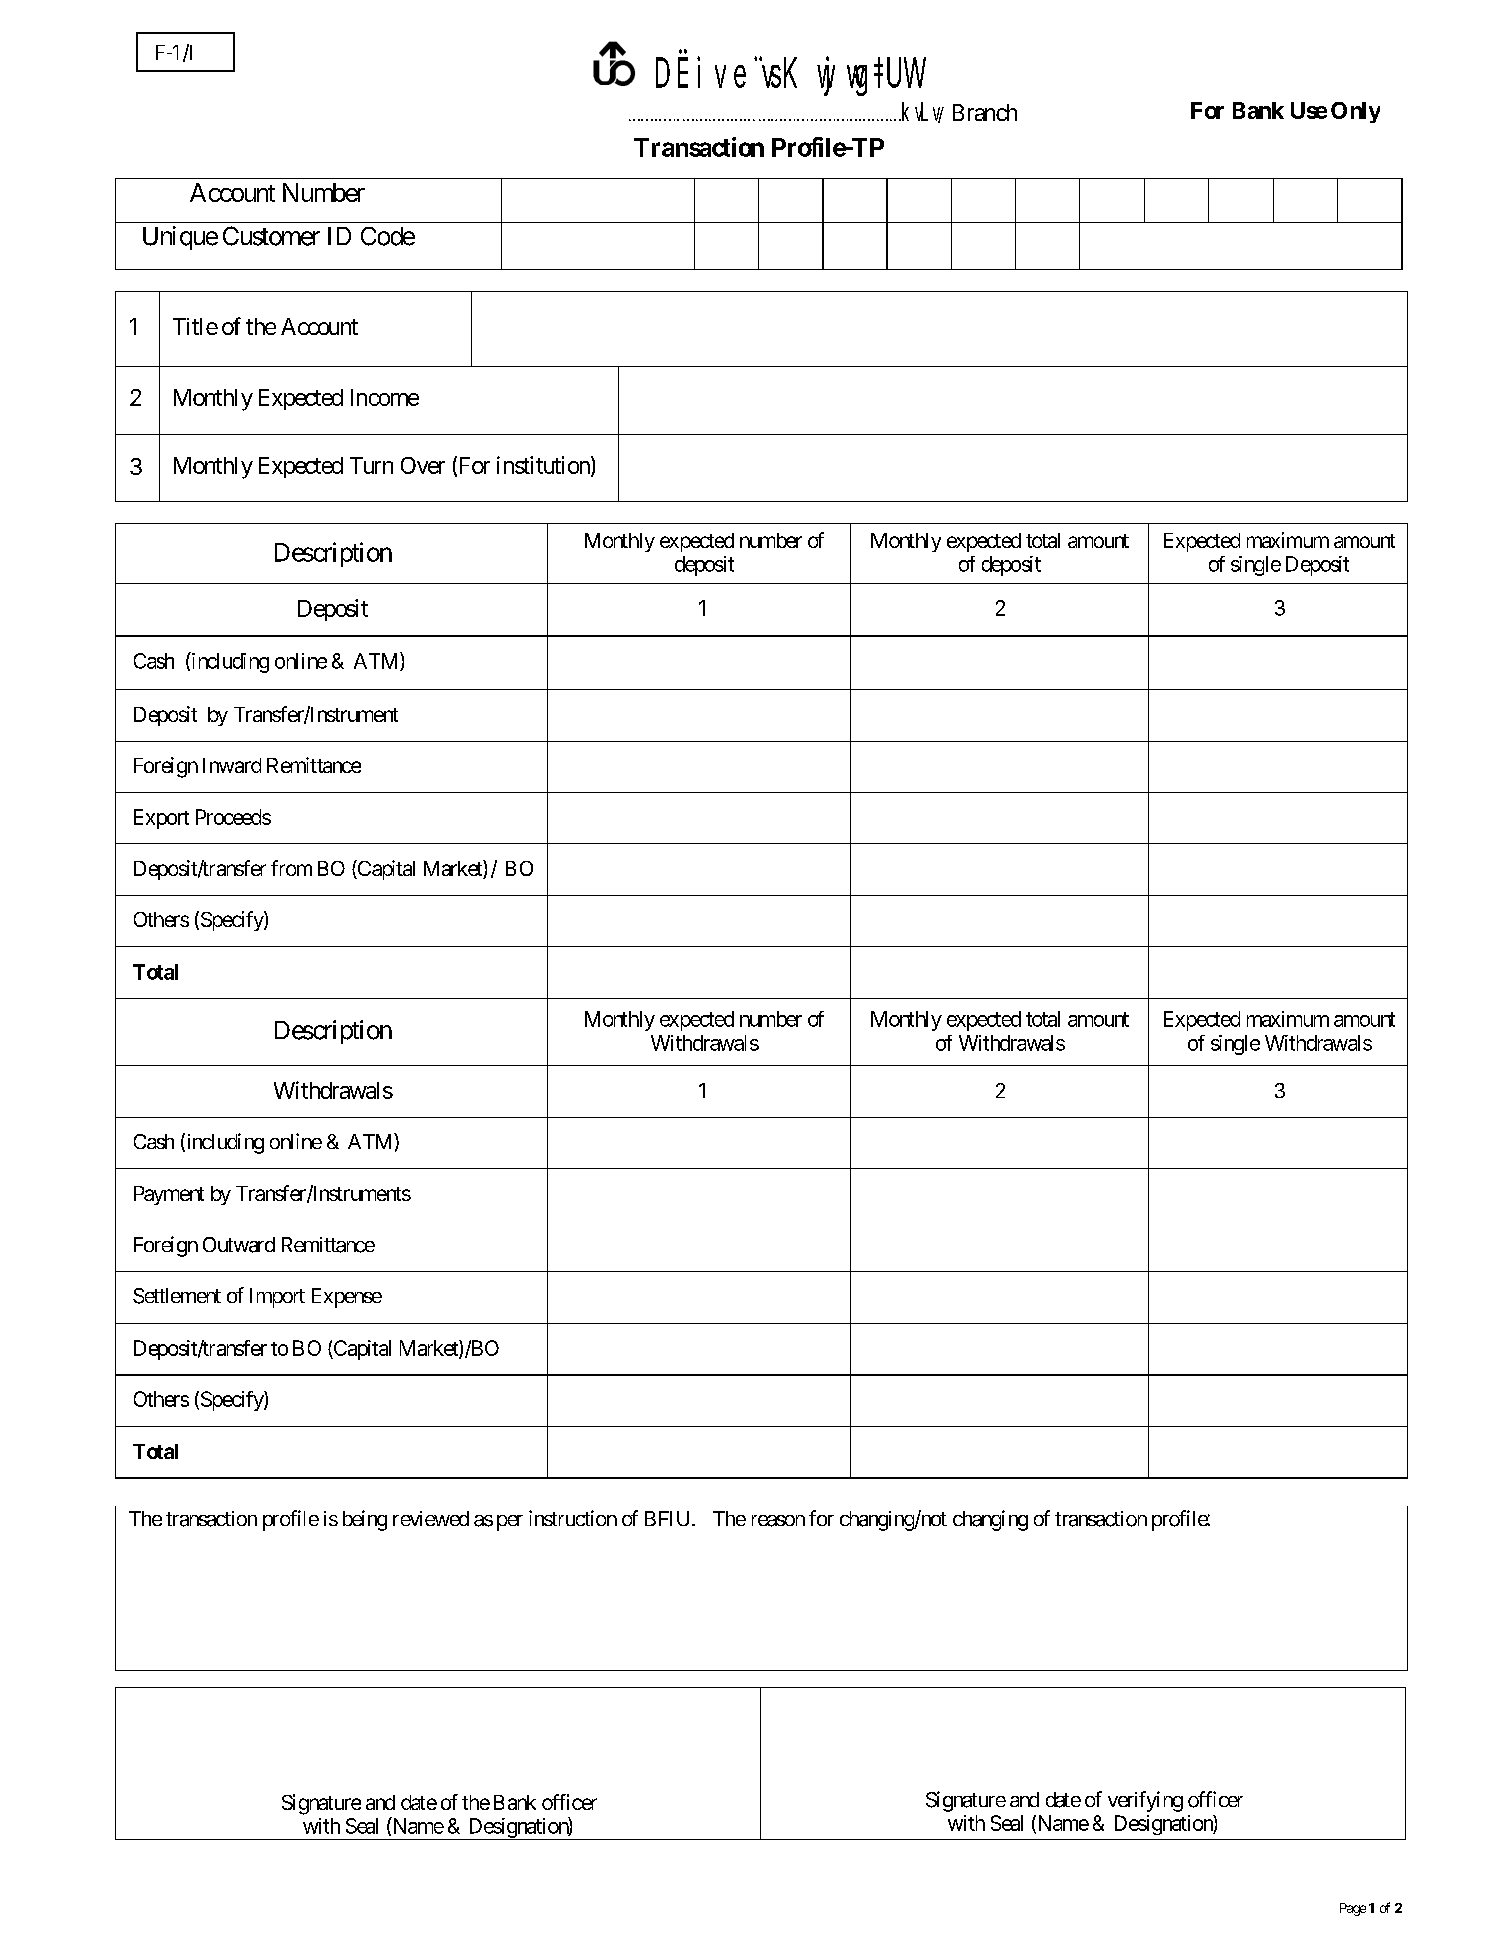 This screenshot has height=1940, width=1499. Describe the element at coordinates (1355, 112) in the screenshot. I see `Only` at that location.
